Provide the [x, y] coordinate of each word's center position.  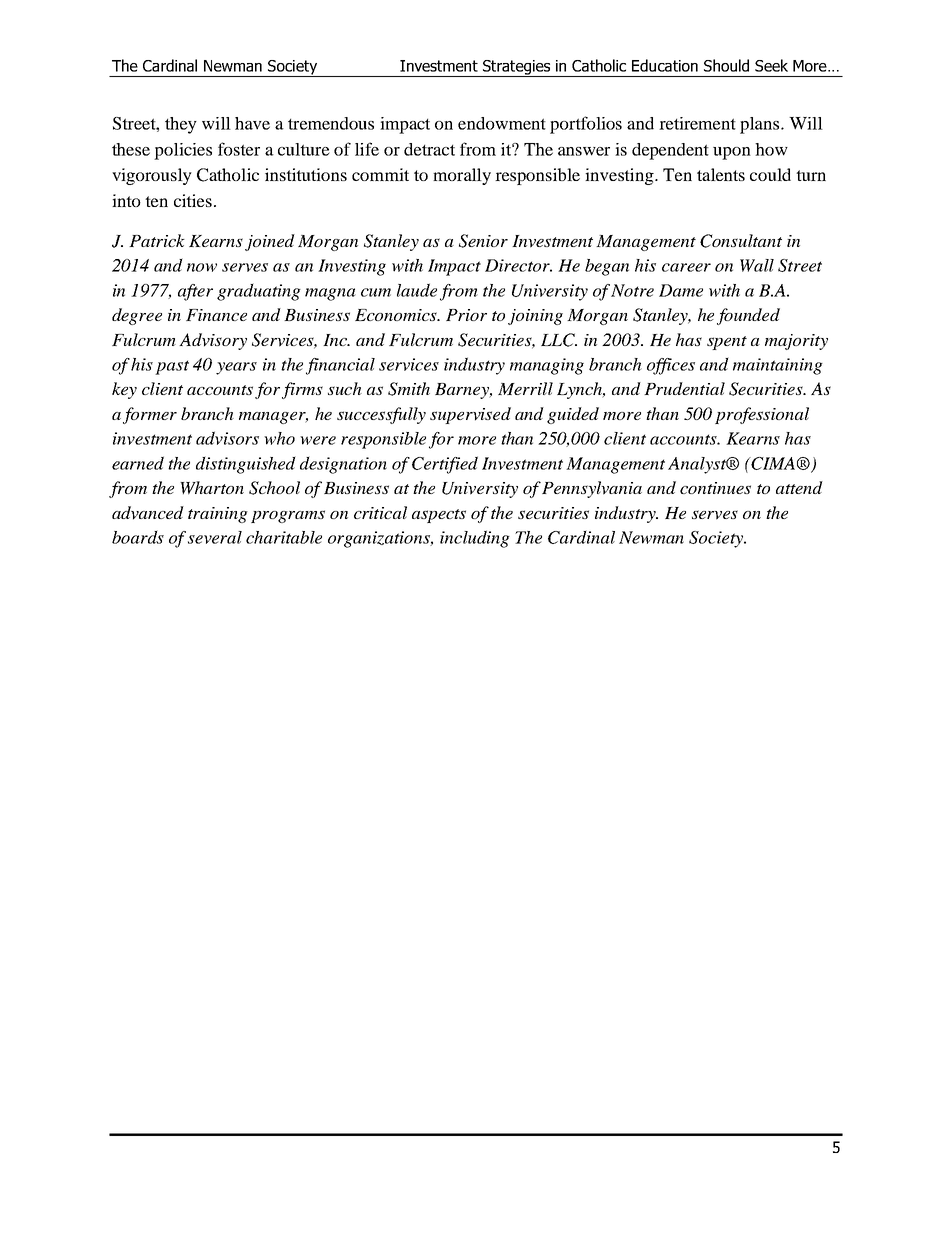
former [150, 415]
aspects [439, 516]
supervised [470, 415]
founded [748, 316]
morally [462, 176]
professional [762, 415]
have [252, 123]
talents [721, 174]
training [218, 515]
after [195, 292]
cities [193, 200]
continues [715, 488]
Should [726, 65]
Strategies [517, 68]
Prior [466, 315]
